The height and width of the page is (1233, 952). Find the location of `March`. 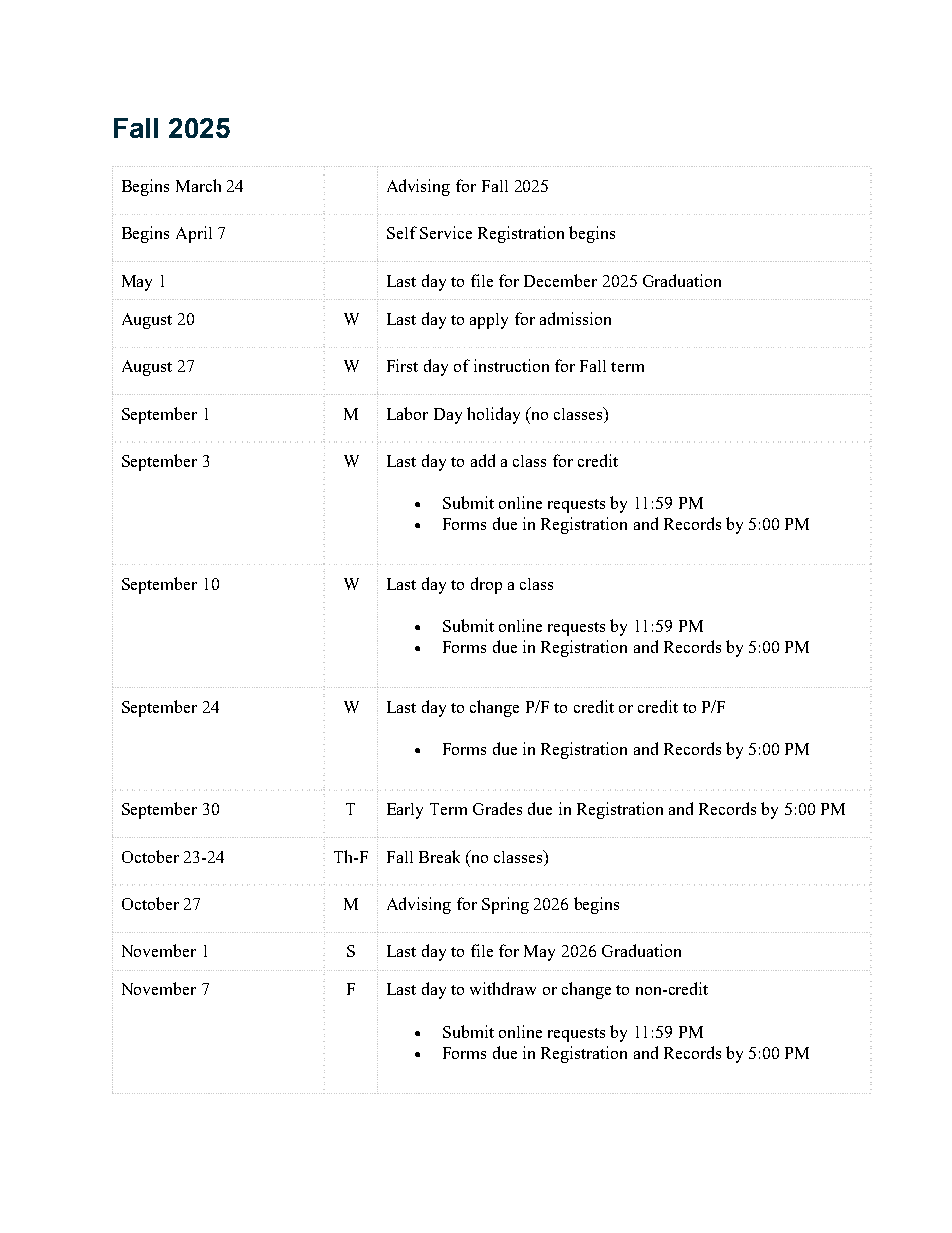

March is located at coordinates (198, 185).
